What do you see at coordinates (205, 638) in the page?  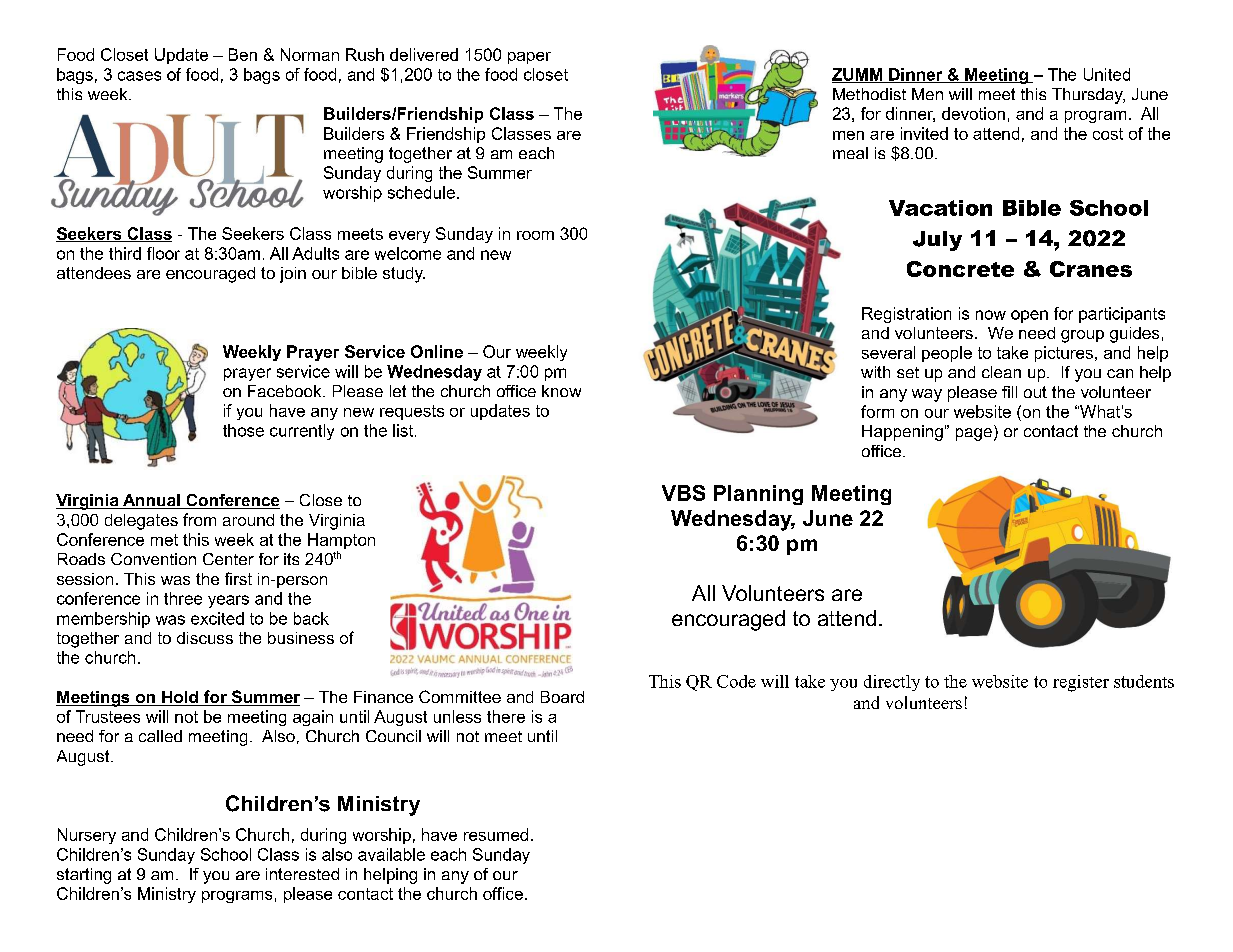 I see `discuss` at bounding box center [205, 638].
